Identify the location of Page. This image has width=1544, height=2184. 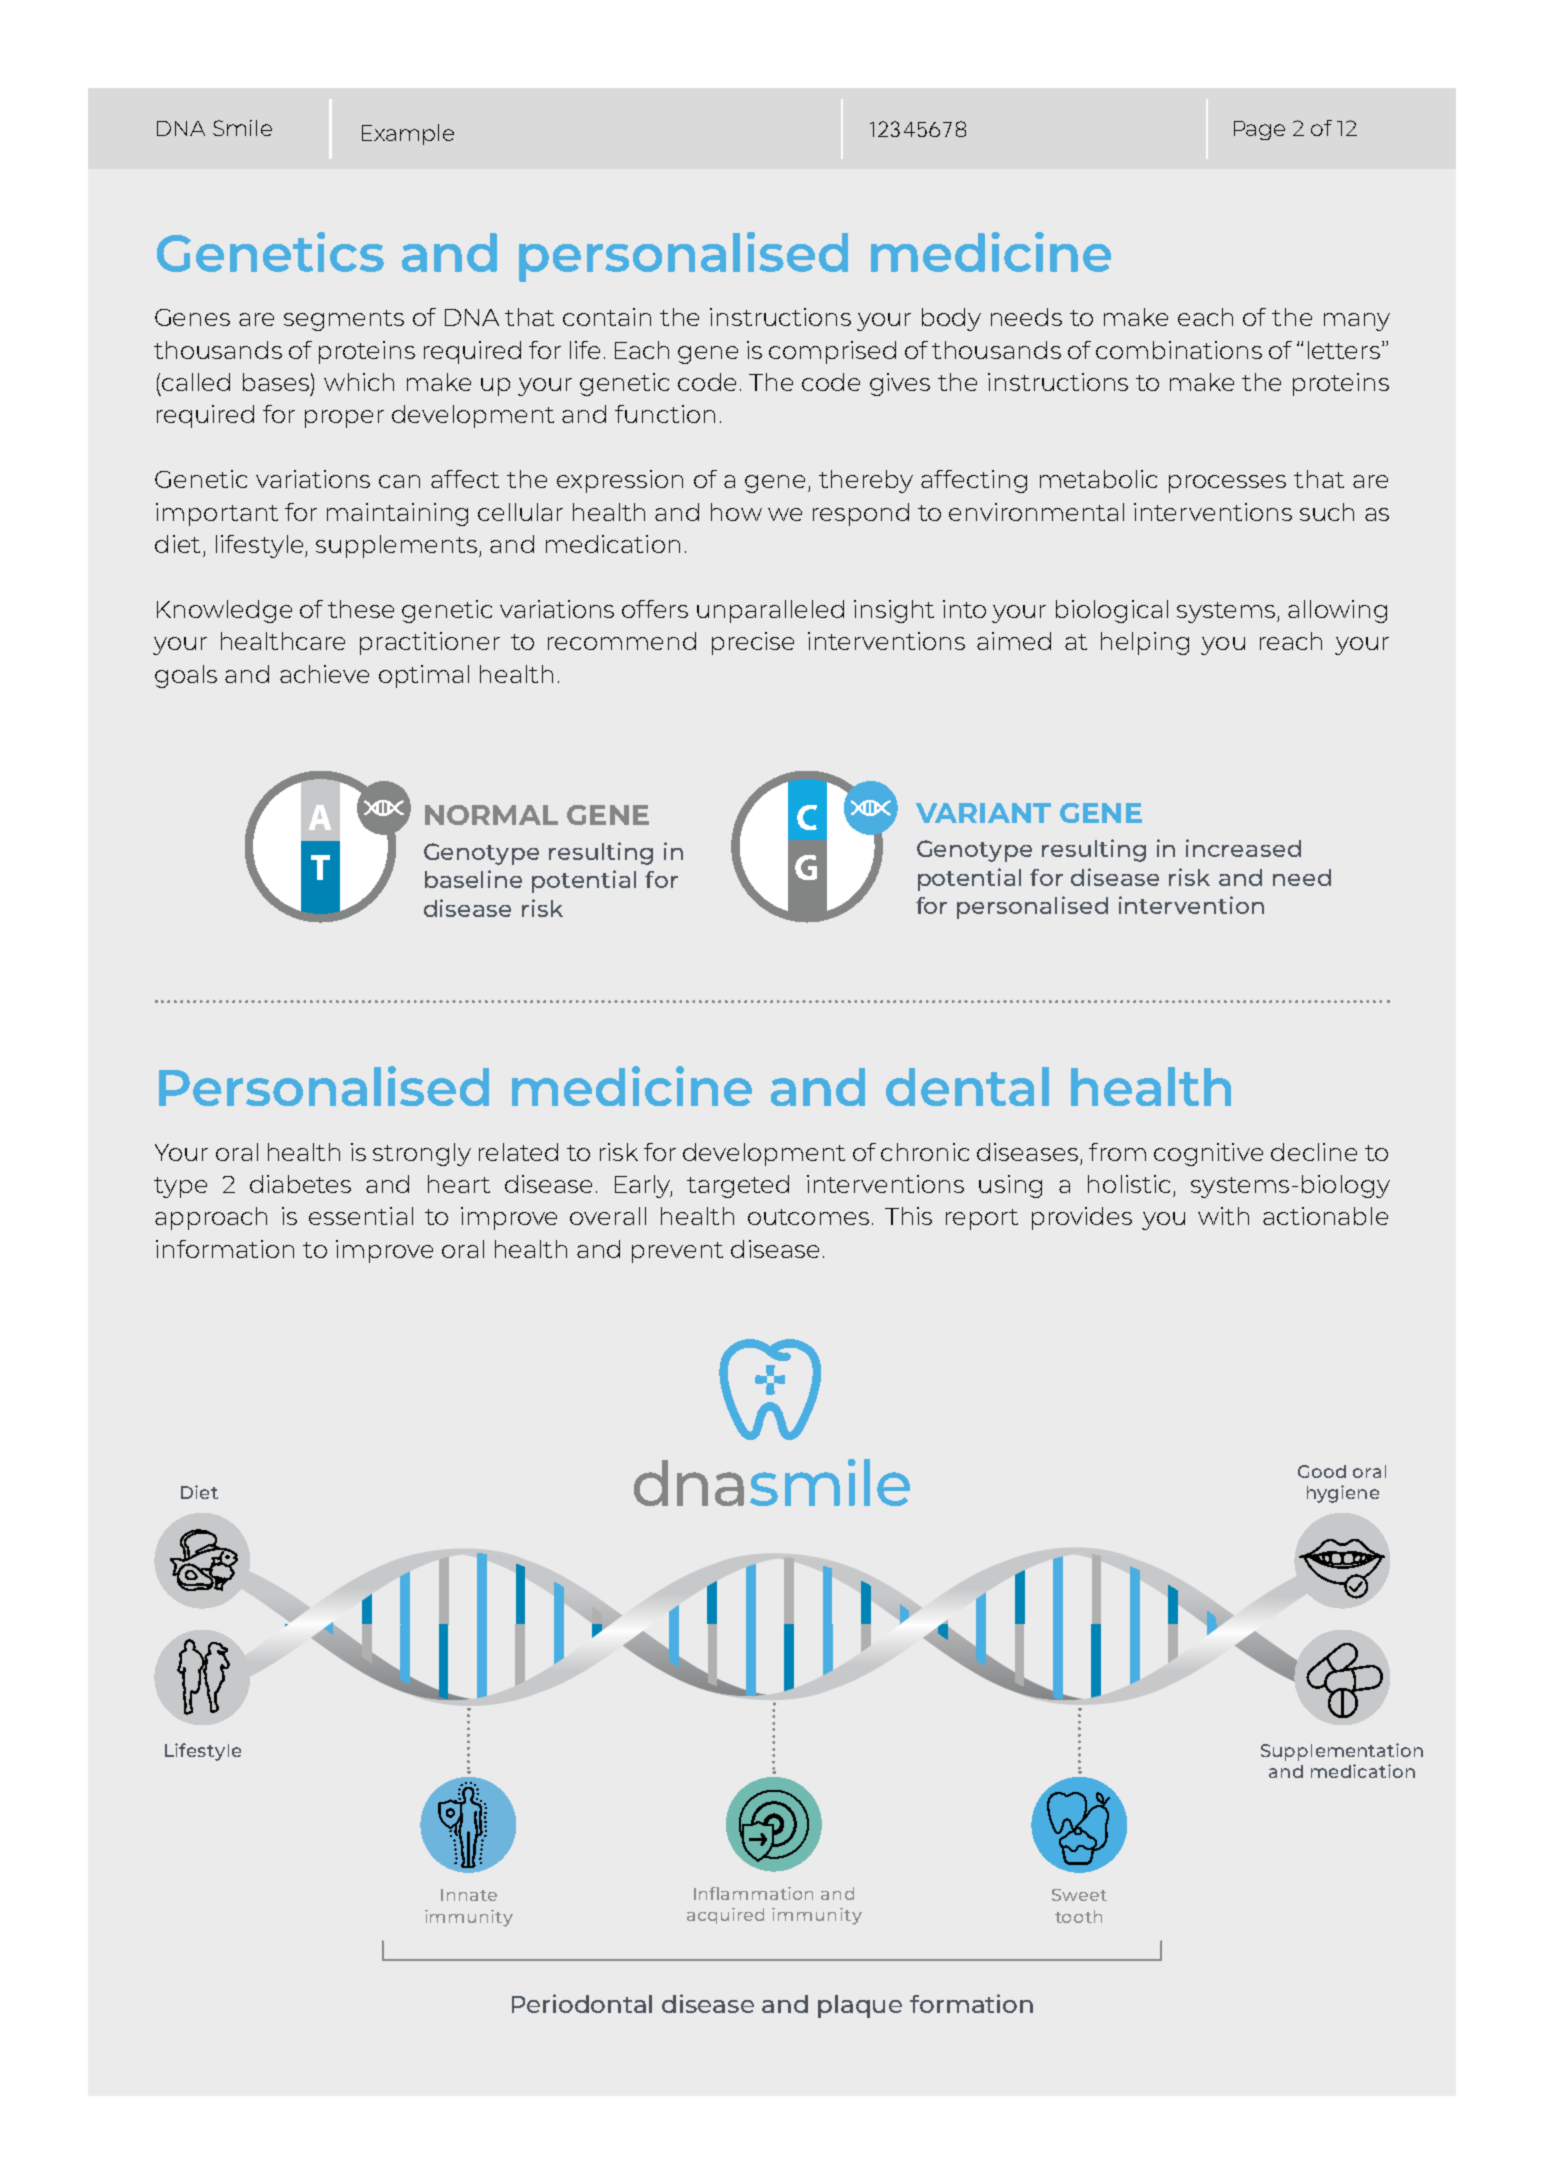
(1259, 130).
